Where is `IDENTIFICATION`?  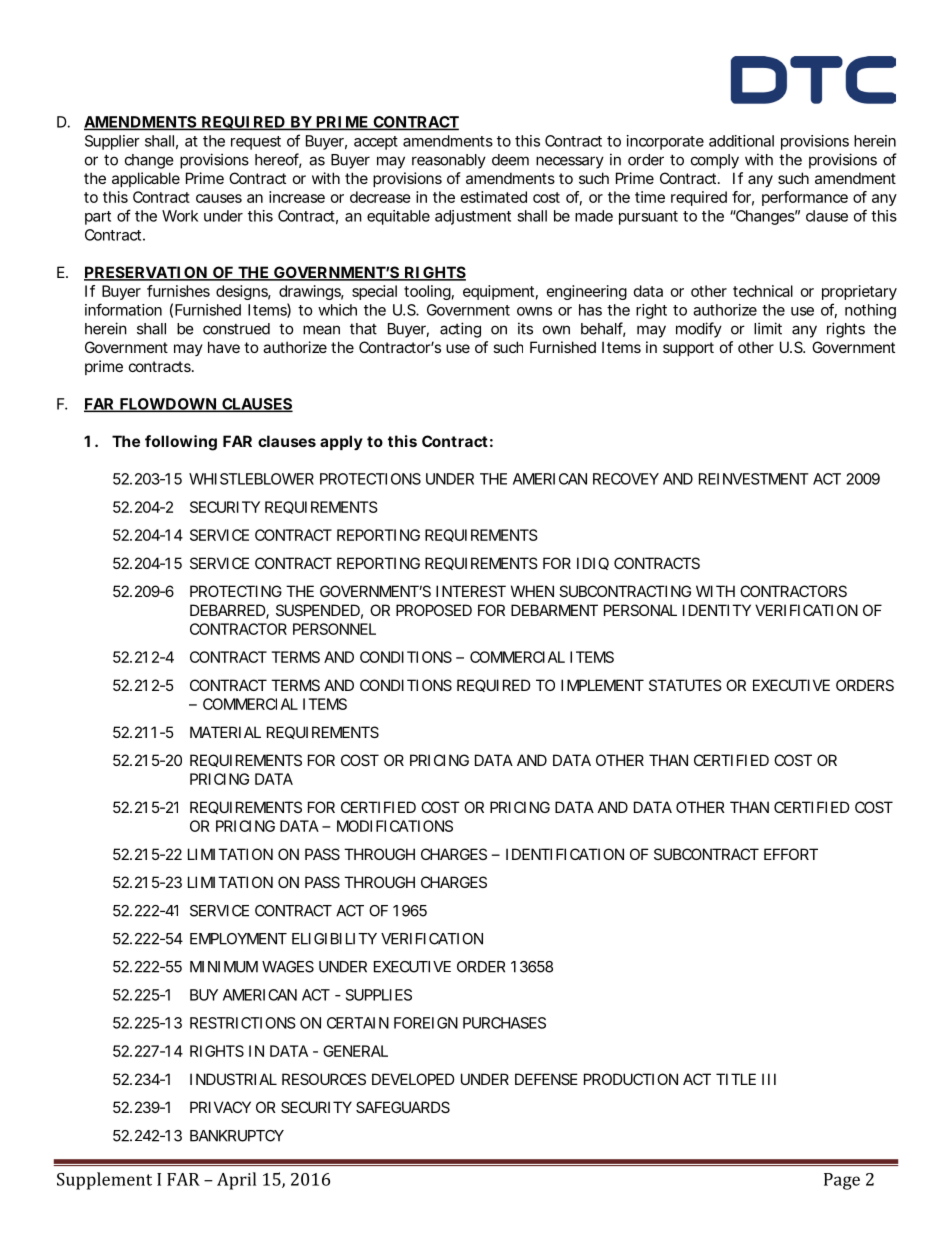
IDENTIFICATION is located at coordinates (565, 854).
